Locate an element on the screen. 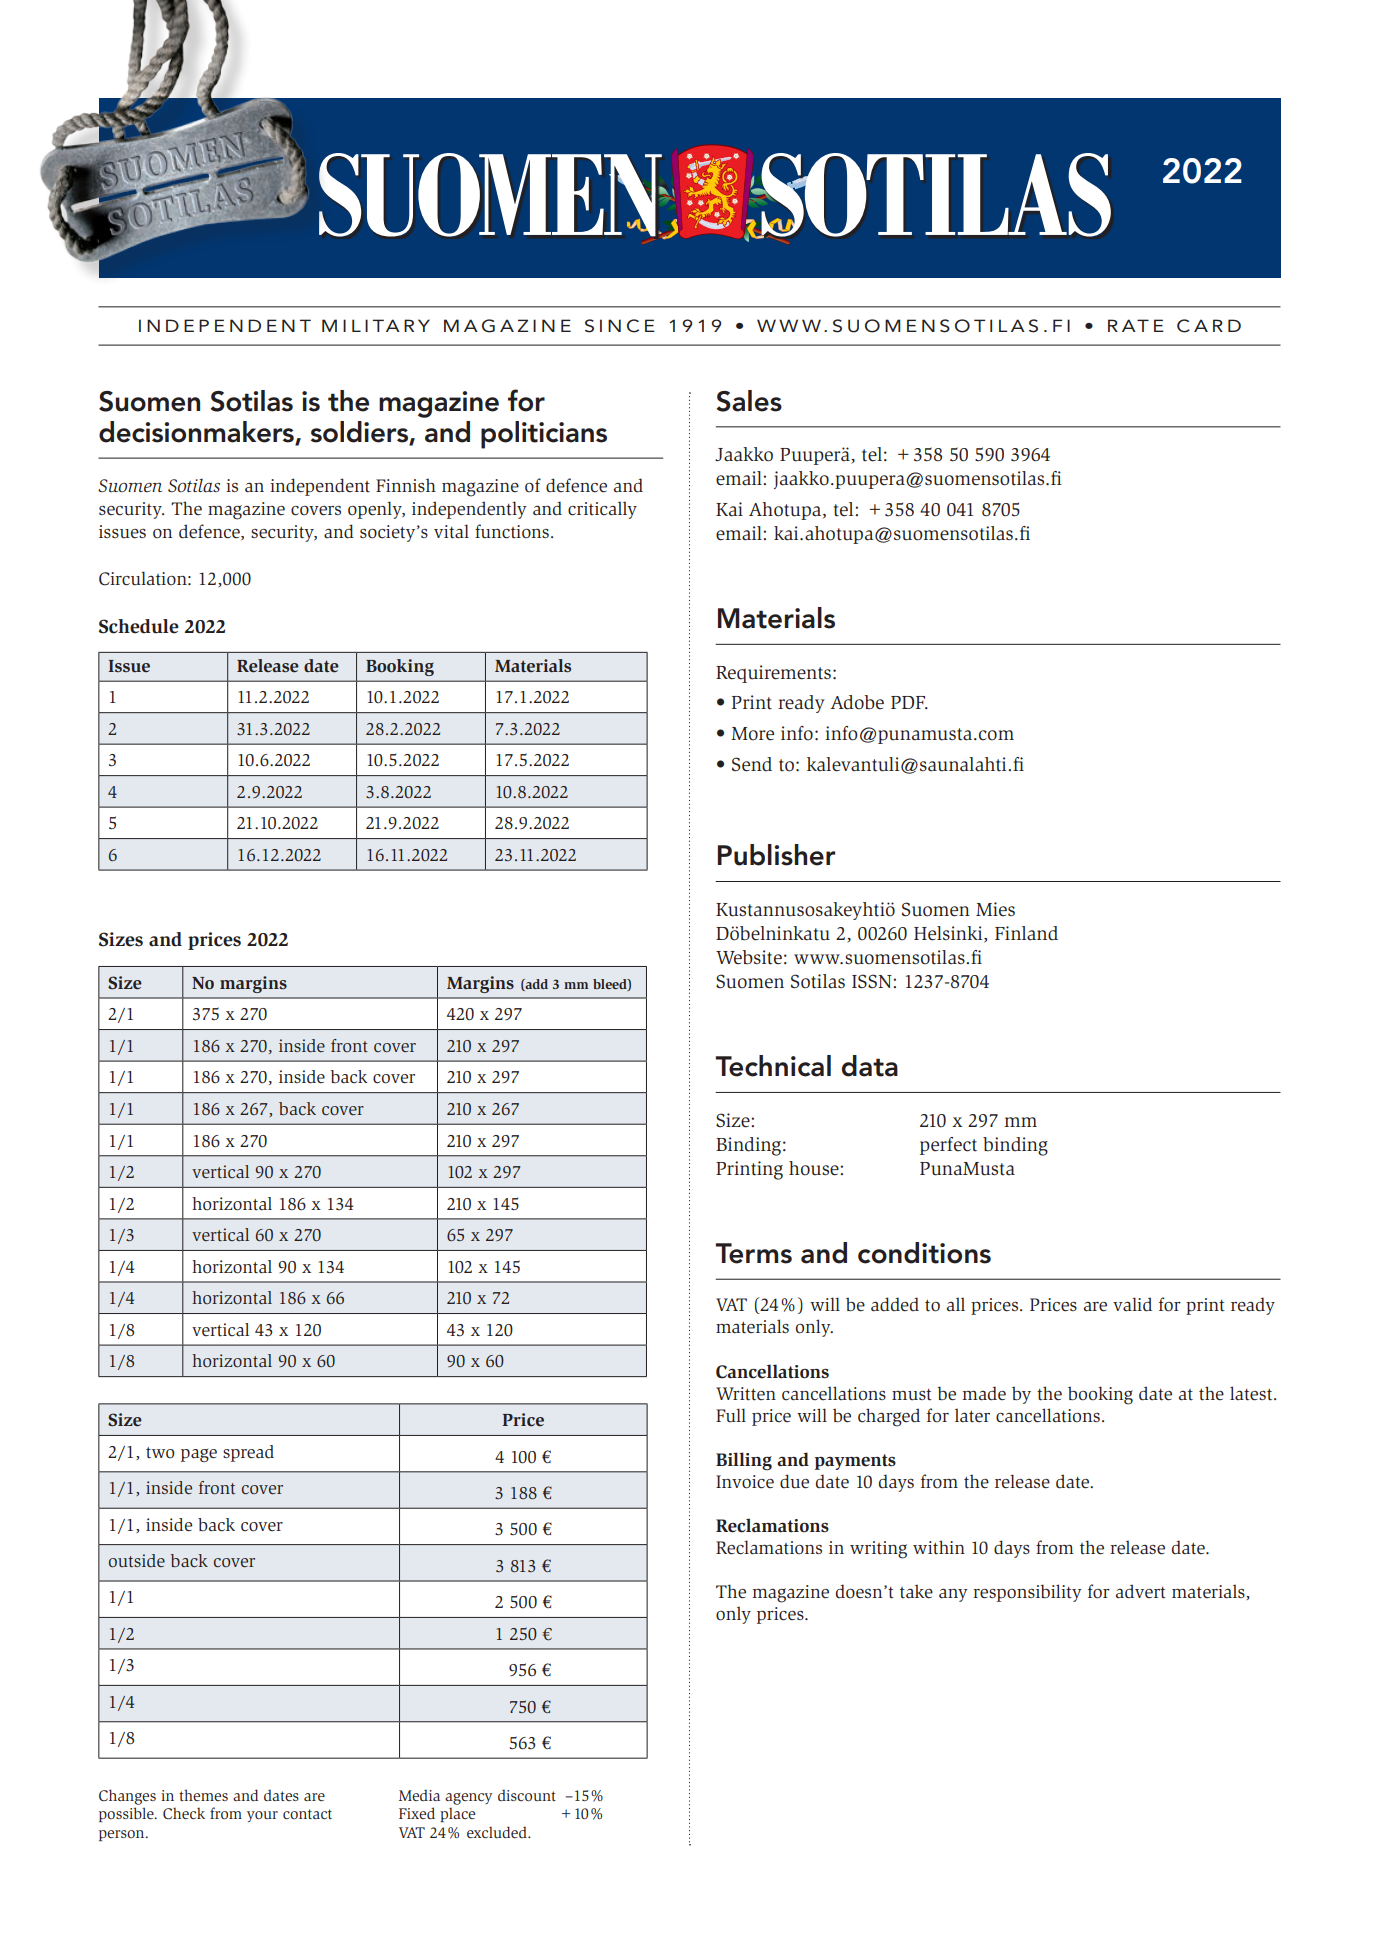 The height and width of the screenshot is (1951, 1379). your is located at coordinates (262, 1816).
